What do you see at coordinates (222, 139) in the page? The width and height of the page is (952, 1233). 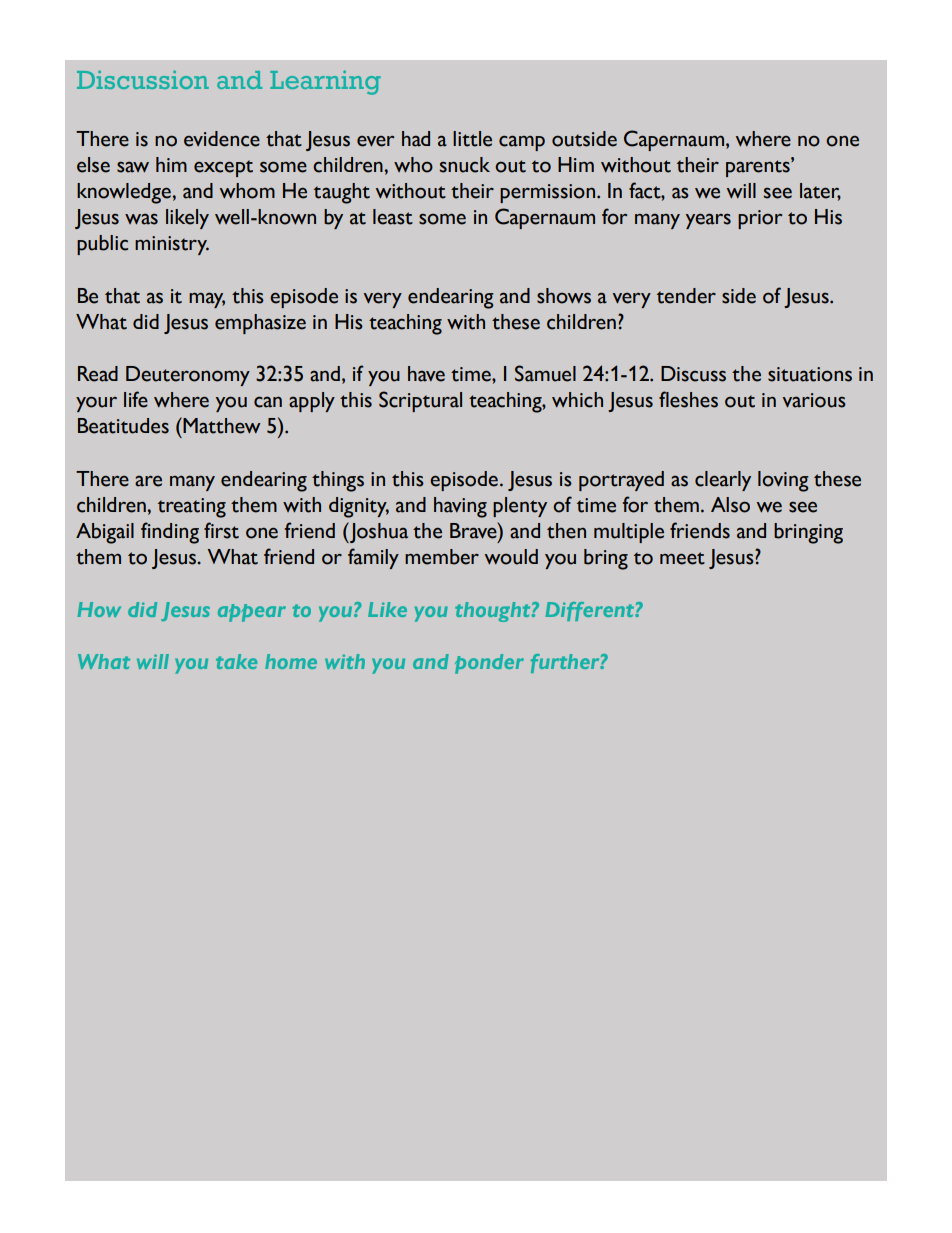 I see `evidence` at bounding box center [222, 139].
